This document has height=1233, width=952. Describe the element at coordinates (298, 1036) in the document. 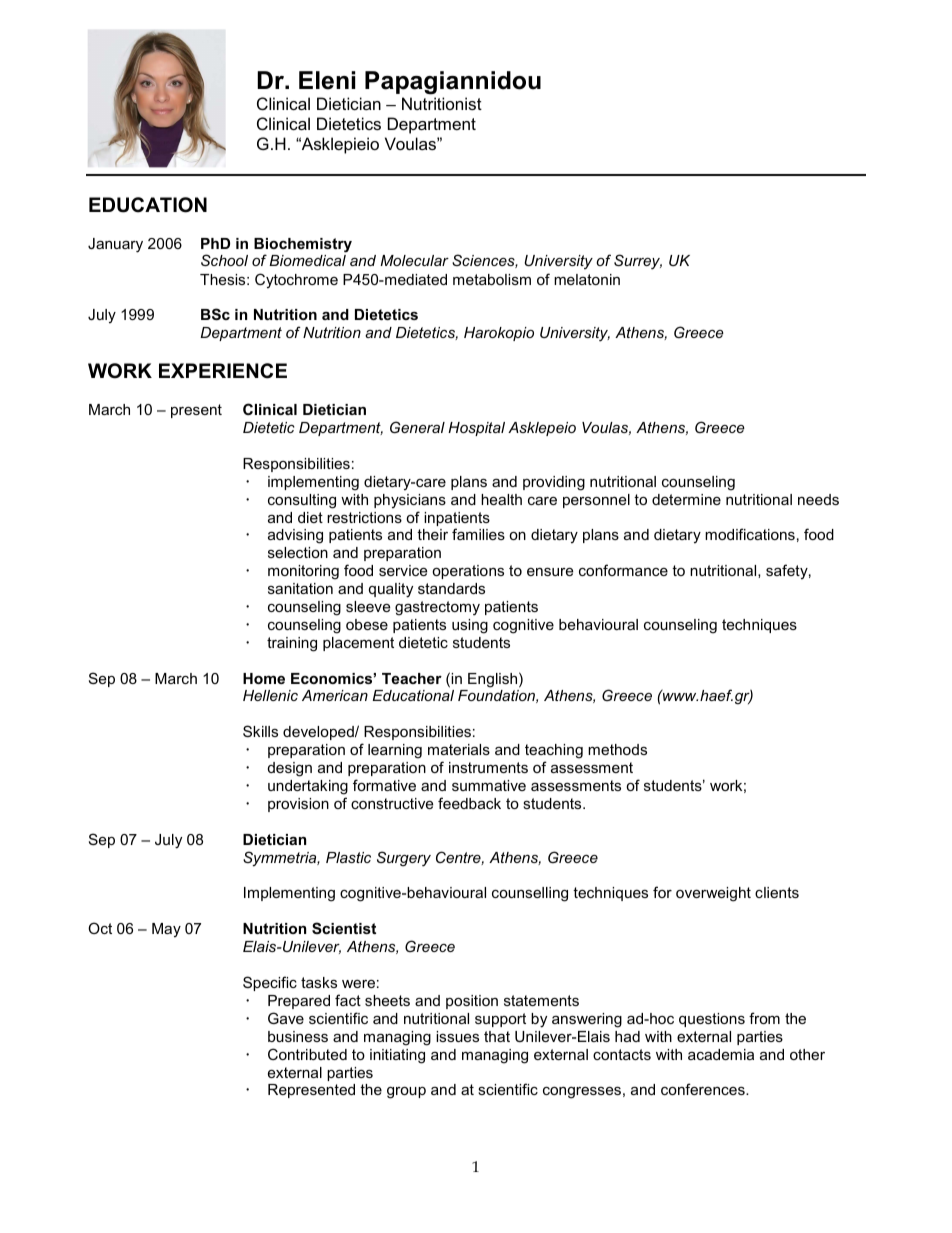

I see `business` at that location.
